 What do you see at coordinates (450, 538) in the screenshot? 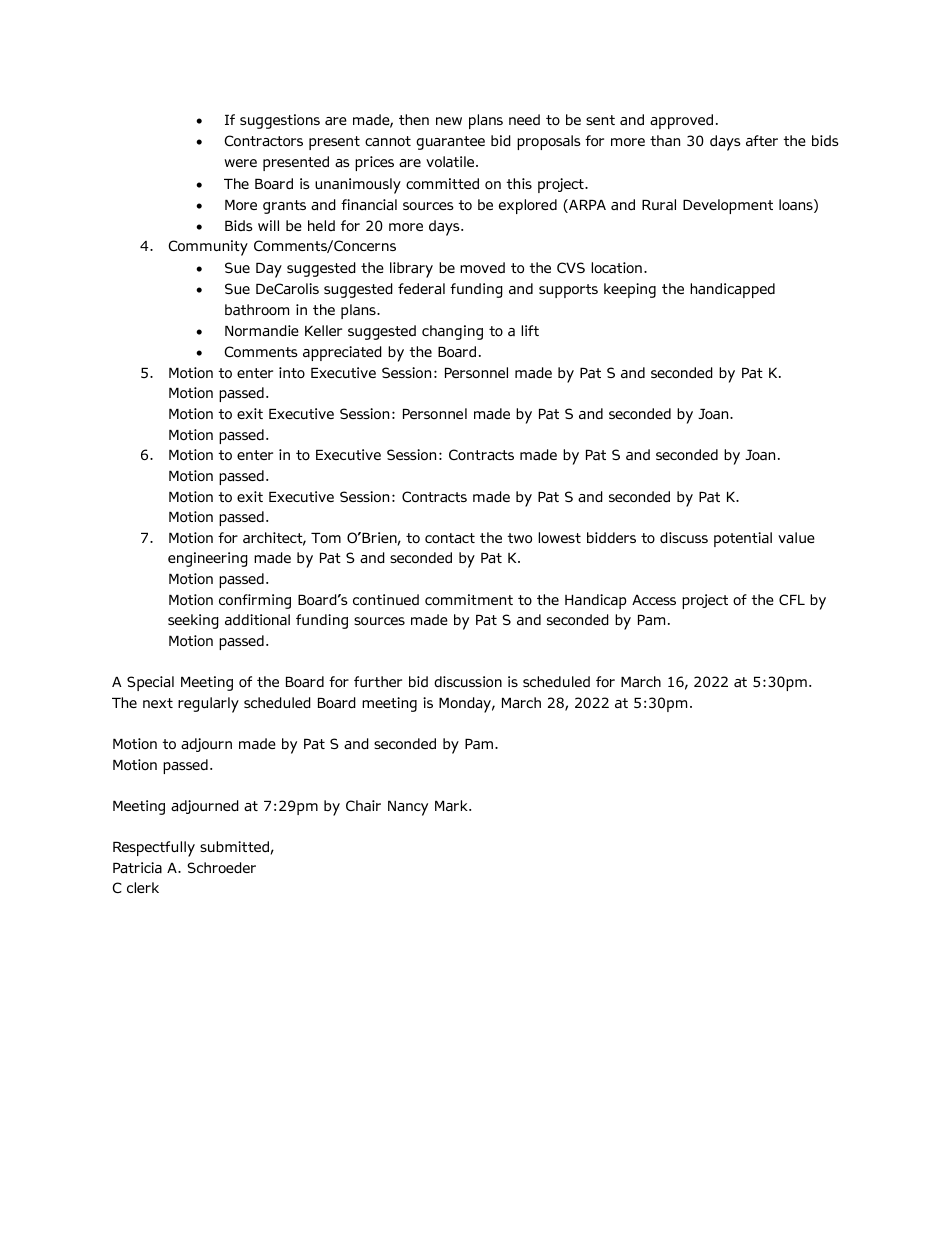
I see `contact` at bounding box center [450, 538].
